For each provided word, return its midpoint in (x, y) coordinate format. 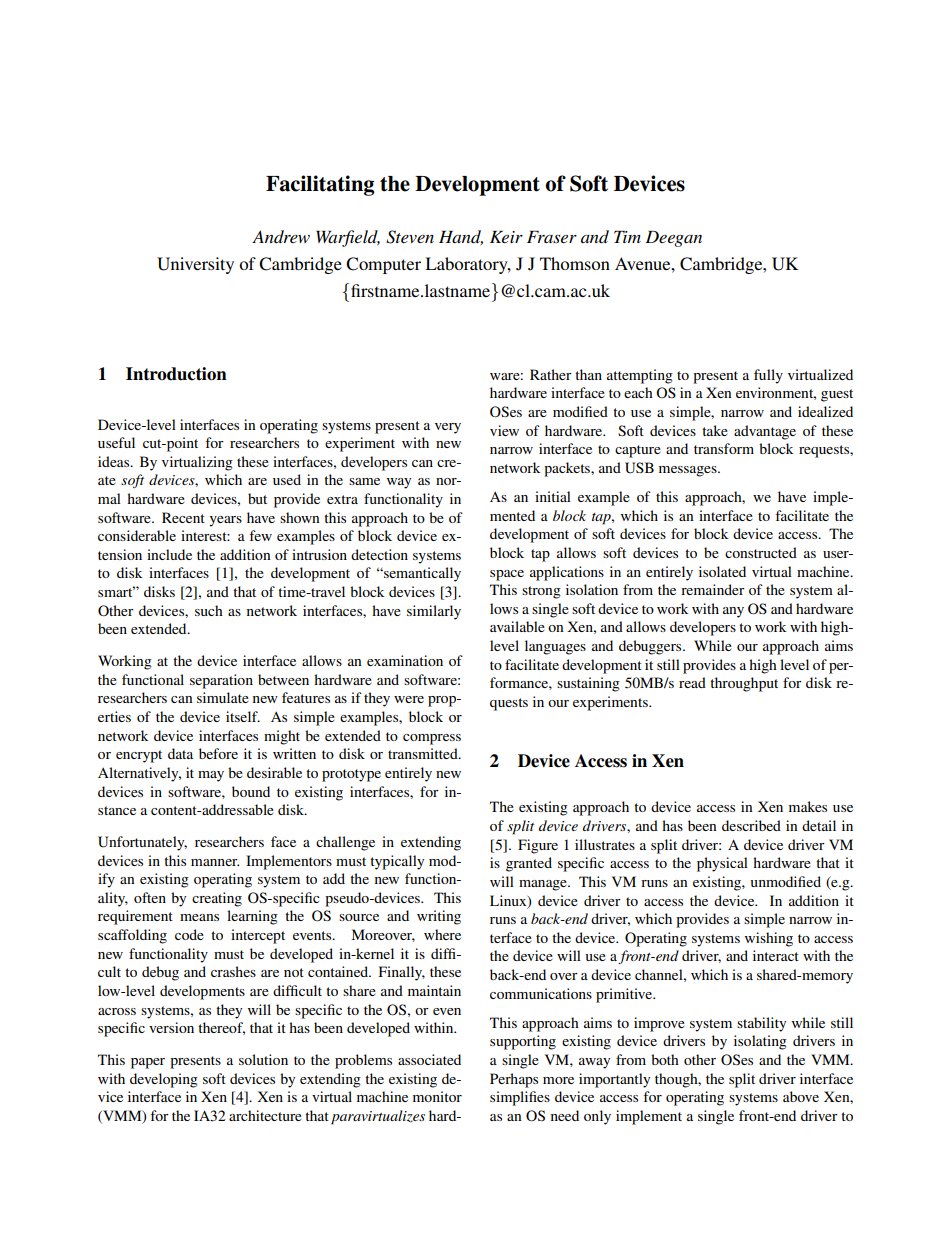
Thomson (575, 263)
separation (221, 681)
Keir (506, 237)
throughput (744, 684)
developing (164, 1080)
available (517, 626)
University (195, 265)
